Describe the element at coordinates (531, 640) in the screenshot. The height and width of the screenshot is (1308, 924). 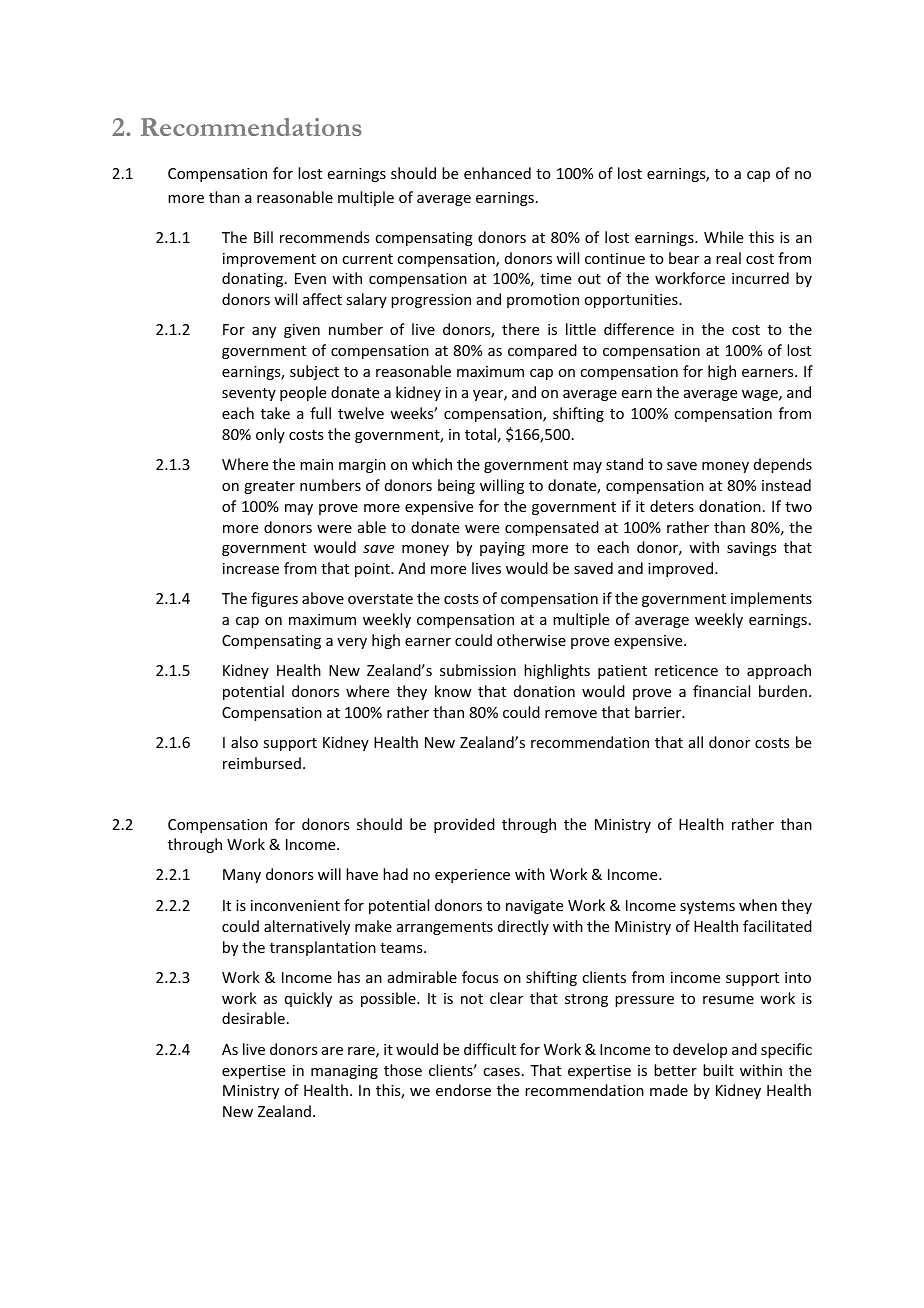
I see `otherwise` at that location.
